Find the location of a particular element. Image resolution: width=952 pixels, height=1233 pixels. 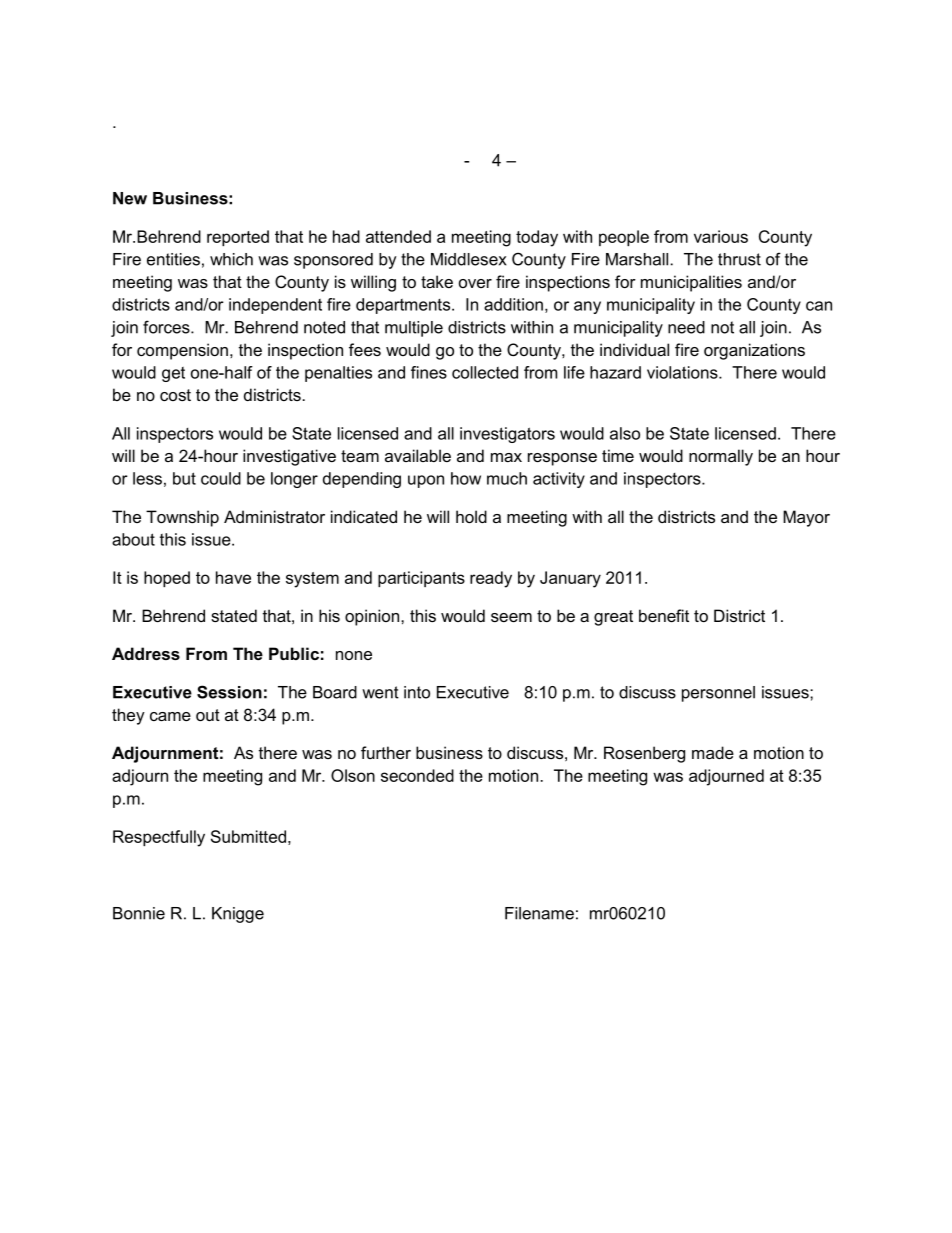

Filename is located at coordinates (539, 913).
